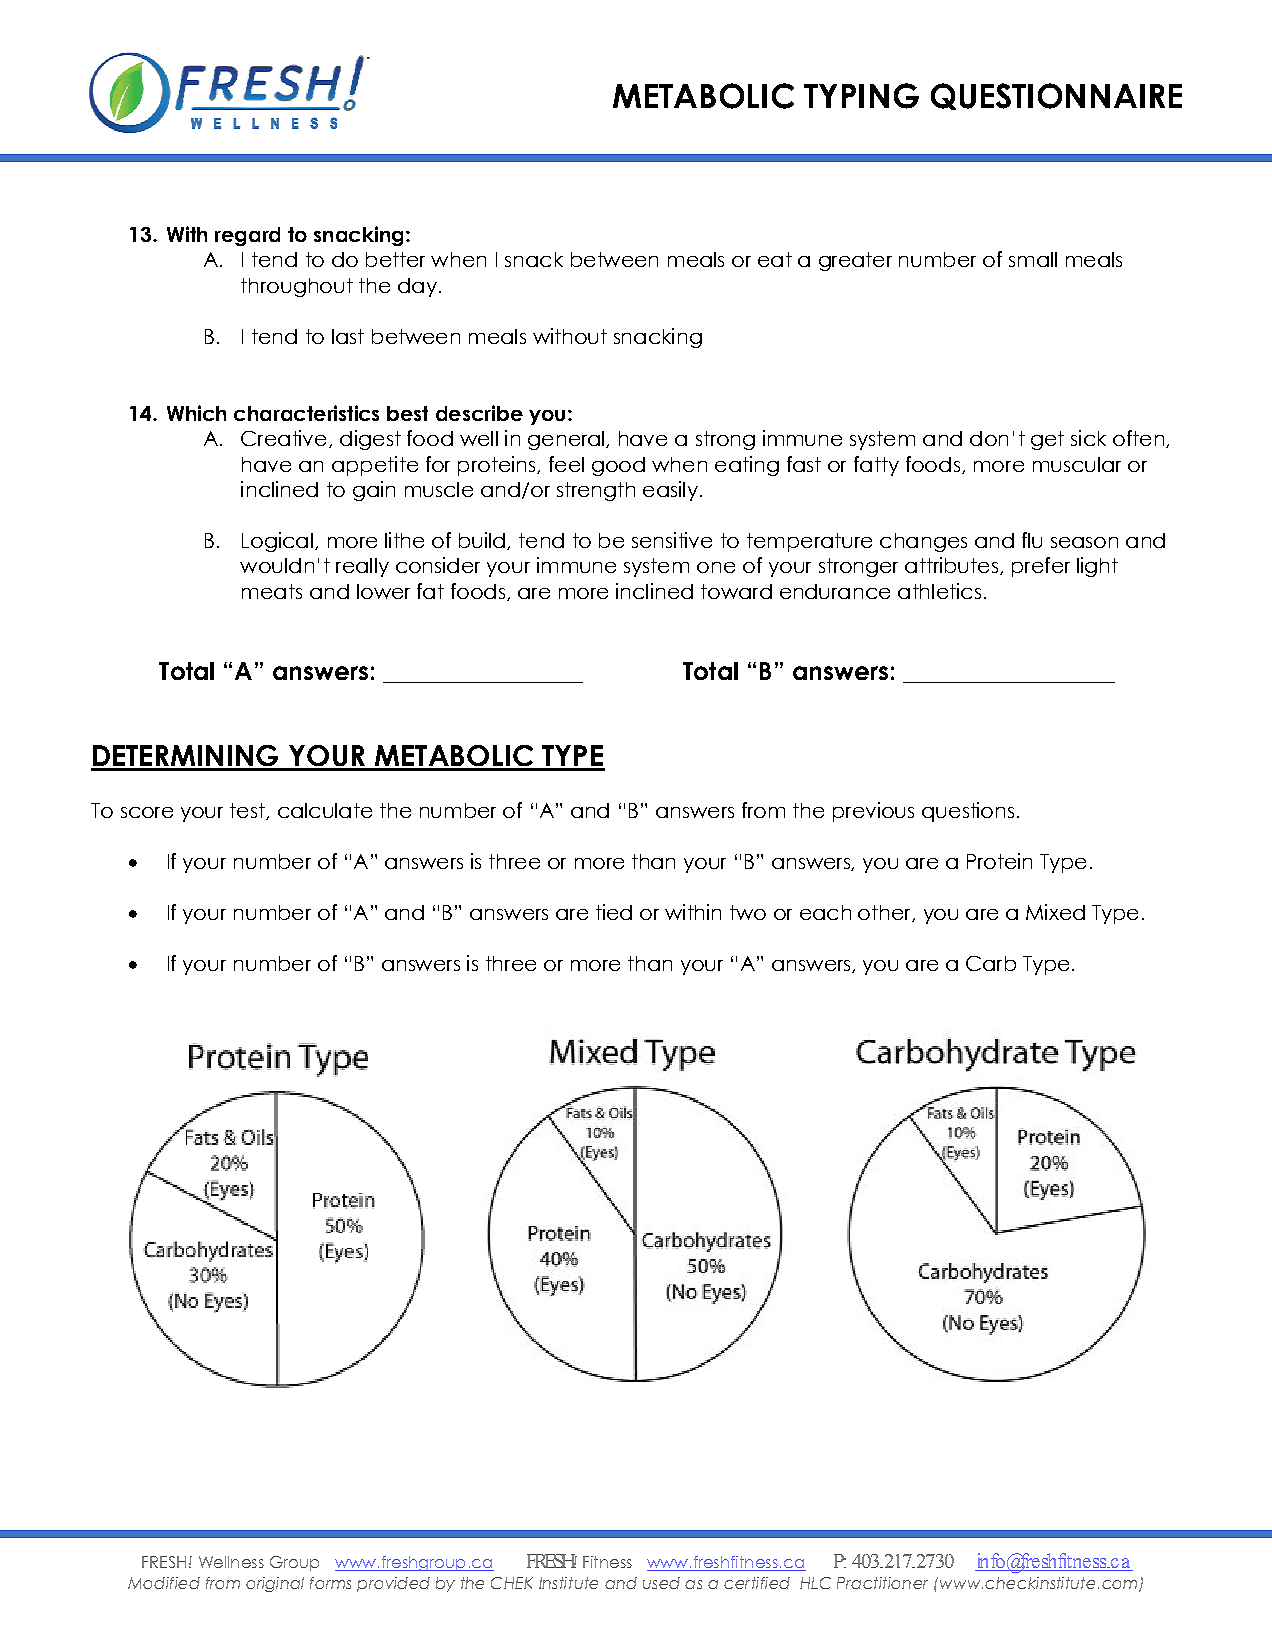 This screenshot has width=1272, height=1647. What do you see at coordinates (1041, 567) in the screenshot?
I see `prefer` at bounding box center [1041, 567].
